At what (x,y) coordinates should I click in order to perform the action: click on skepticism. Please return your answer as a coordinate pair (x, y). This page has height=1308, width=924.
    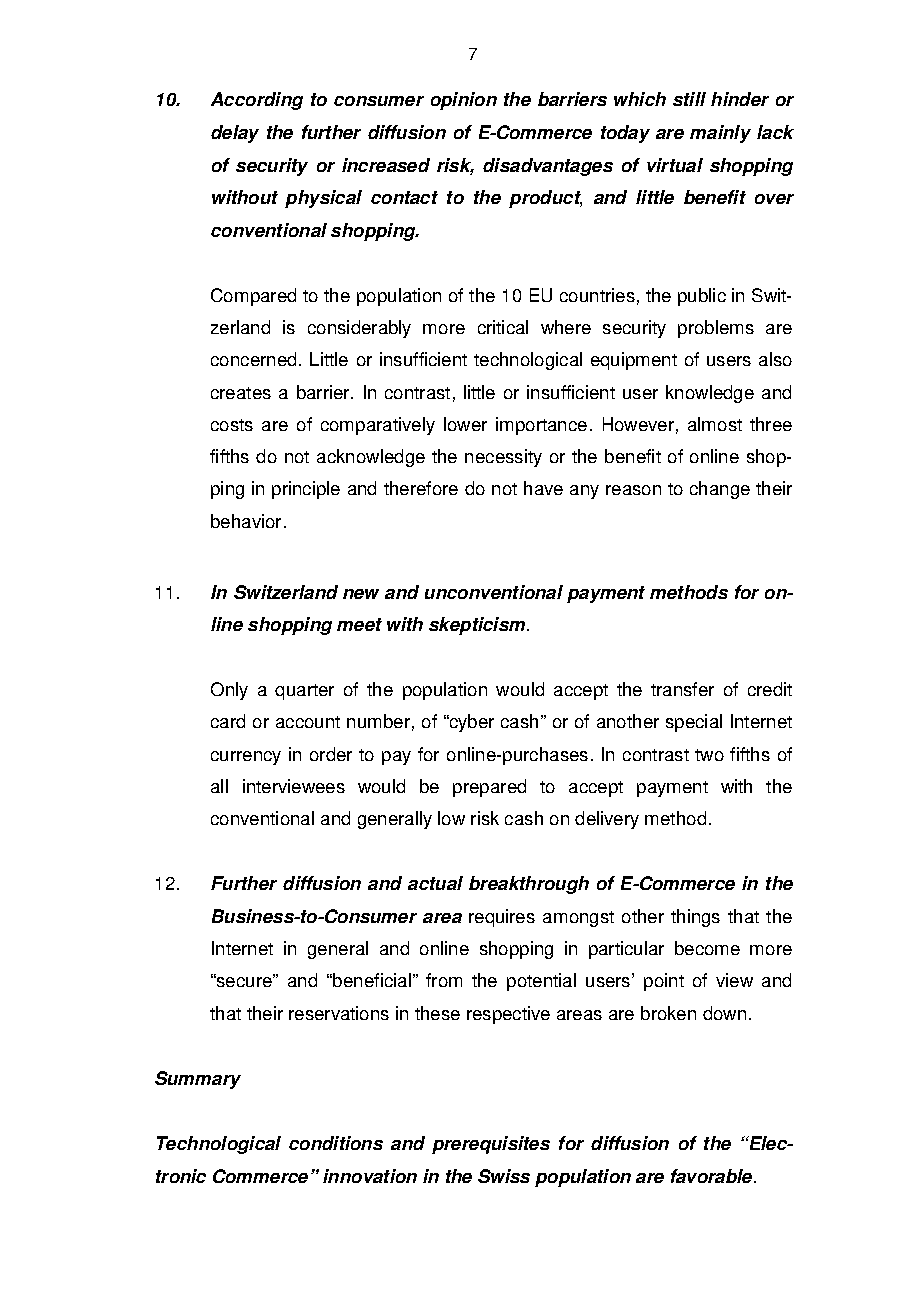
    Looking at the image, I should click on (477, 626).
